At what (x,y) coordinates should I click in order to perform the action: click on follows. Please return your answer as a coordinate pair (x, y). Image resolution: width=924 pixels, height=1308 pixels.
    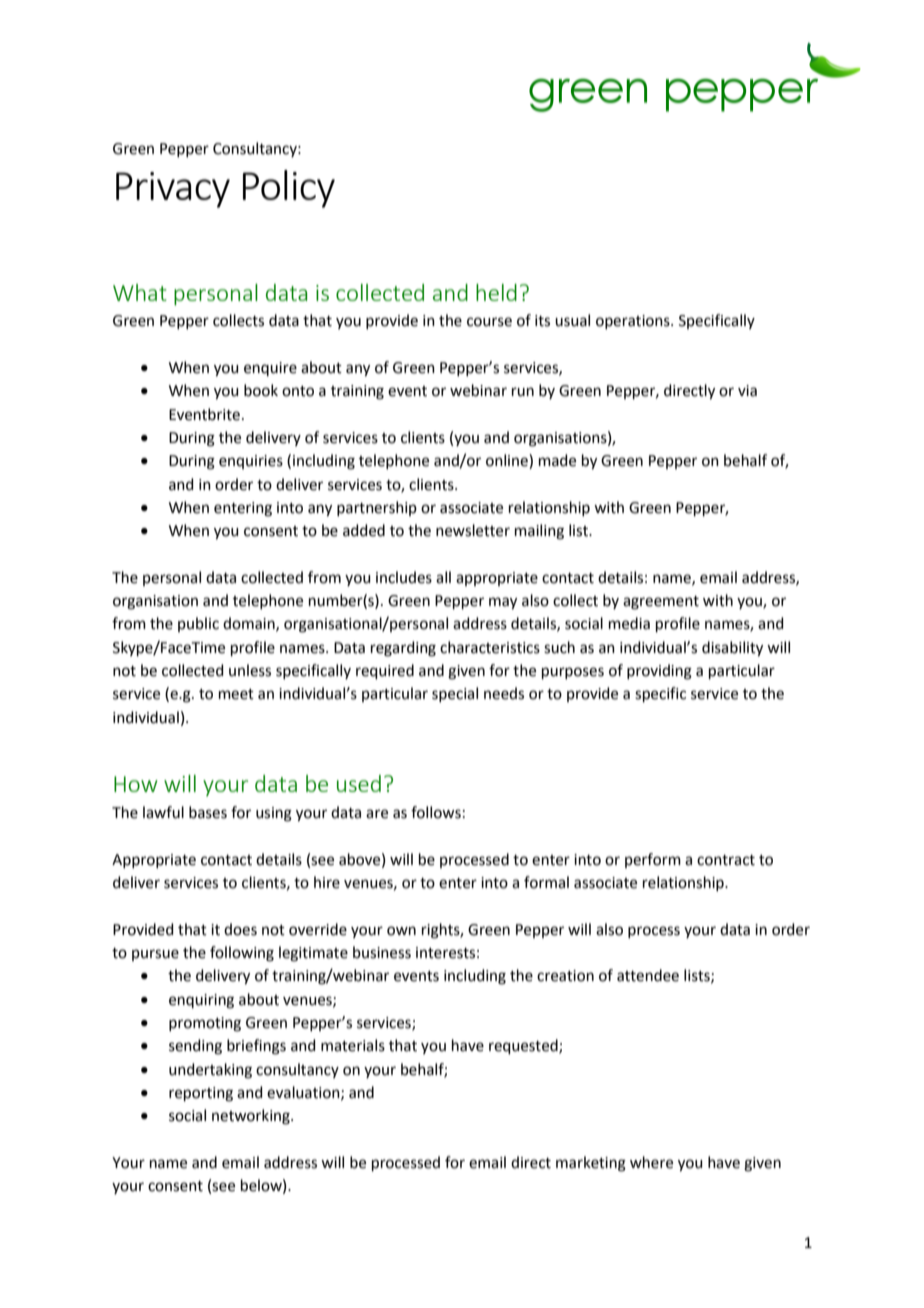
    Looking at the image, I should click on (436, 812).
